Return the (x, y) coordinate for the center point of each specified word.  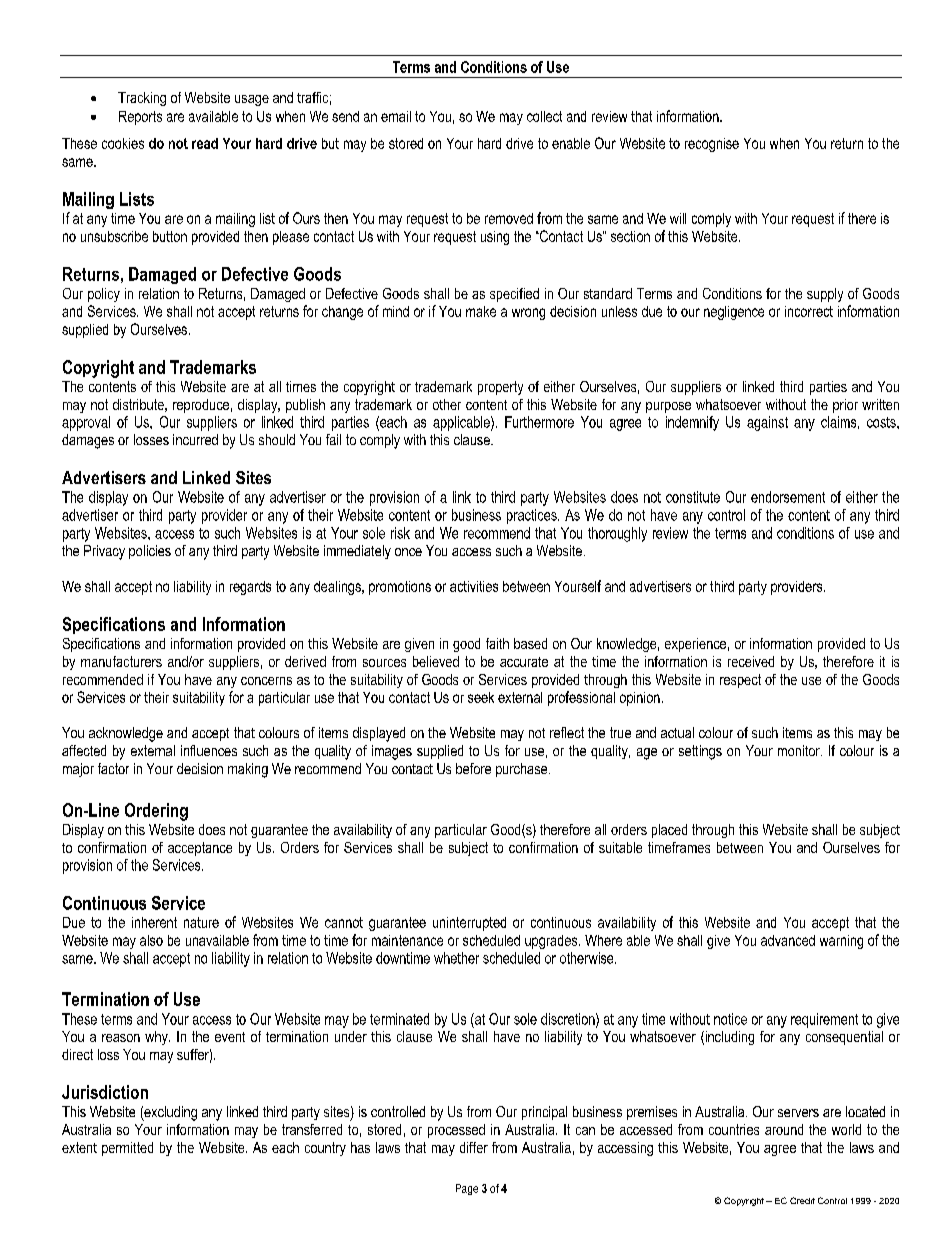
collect (544, 116)
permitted (127, 1149)
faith (497, 643)
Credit (802, 1200)
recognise (712, 145)
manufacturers (121, 661)
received (751, 661)
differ (474, 1147)
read (205, 143)
